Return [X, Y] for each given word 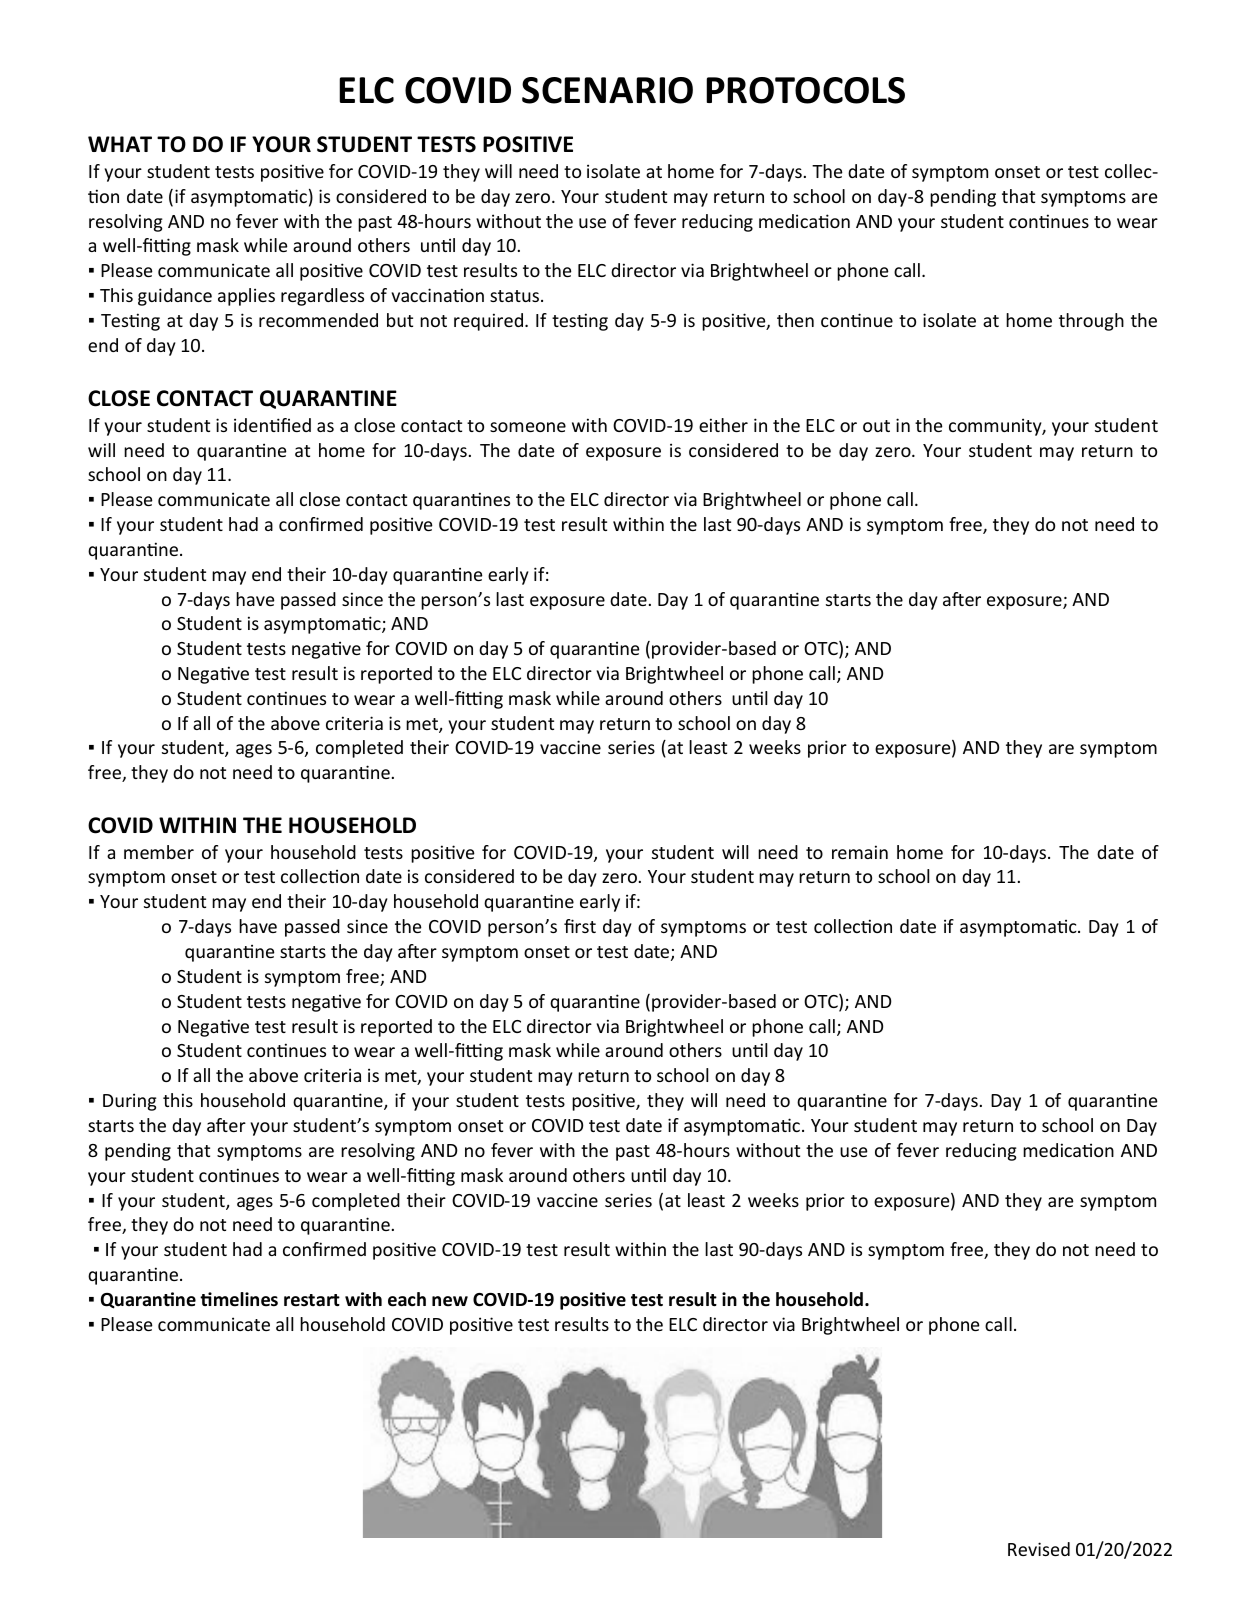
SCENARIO [607, 90]
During [129, 1102]
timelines [239, 1299]
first [580, 926]
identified [272, 425]
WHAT [120, 144]
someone [528, 427]
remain [860, 852]
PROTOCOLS [805, 90]
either [723, 425]
